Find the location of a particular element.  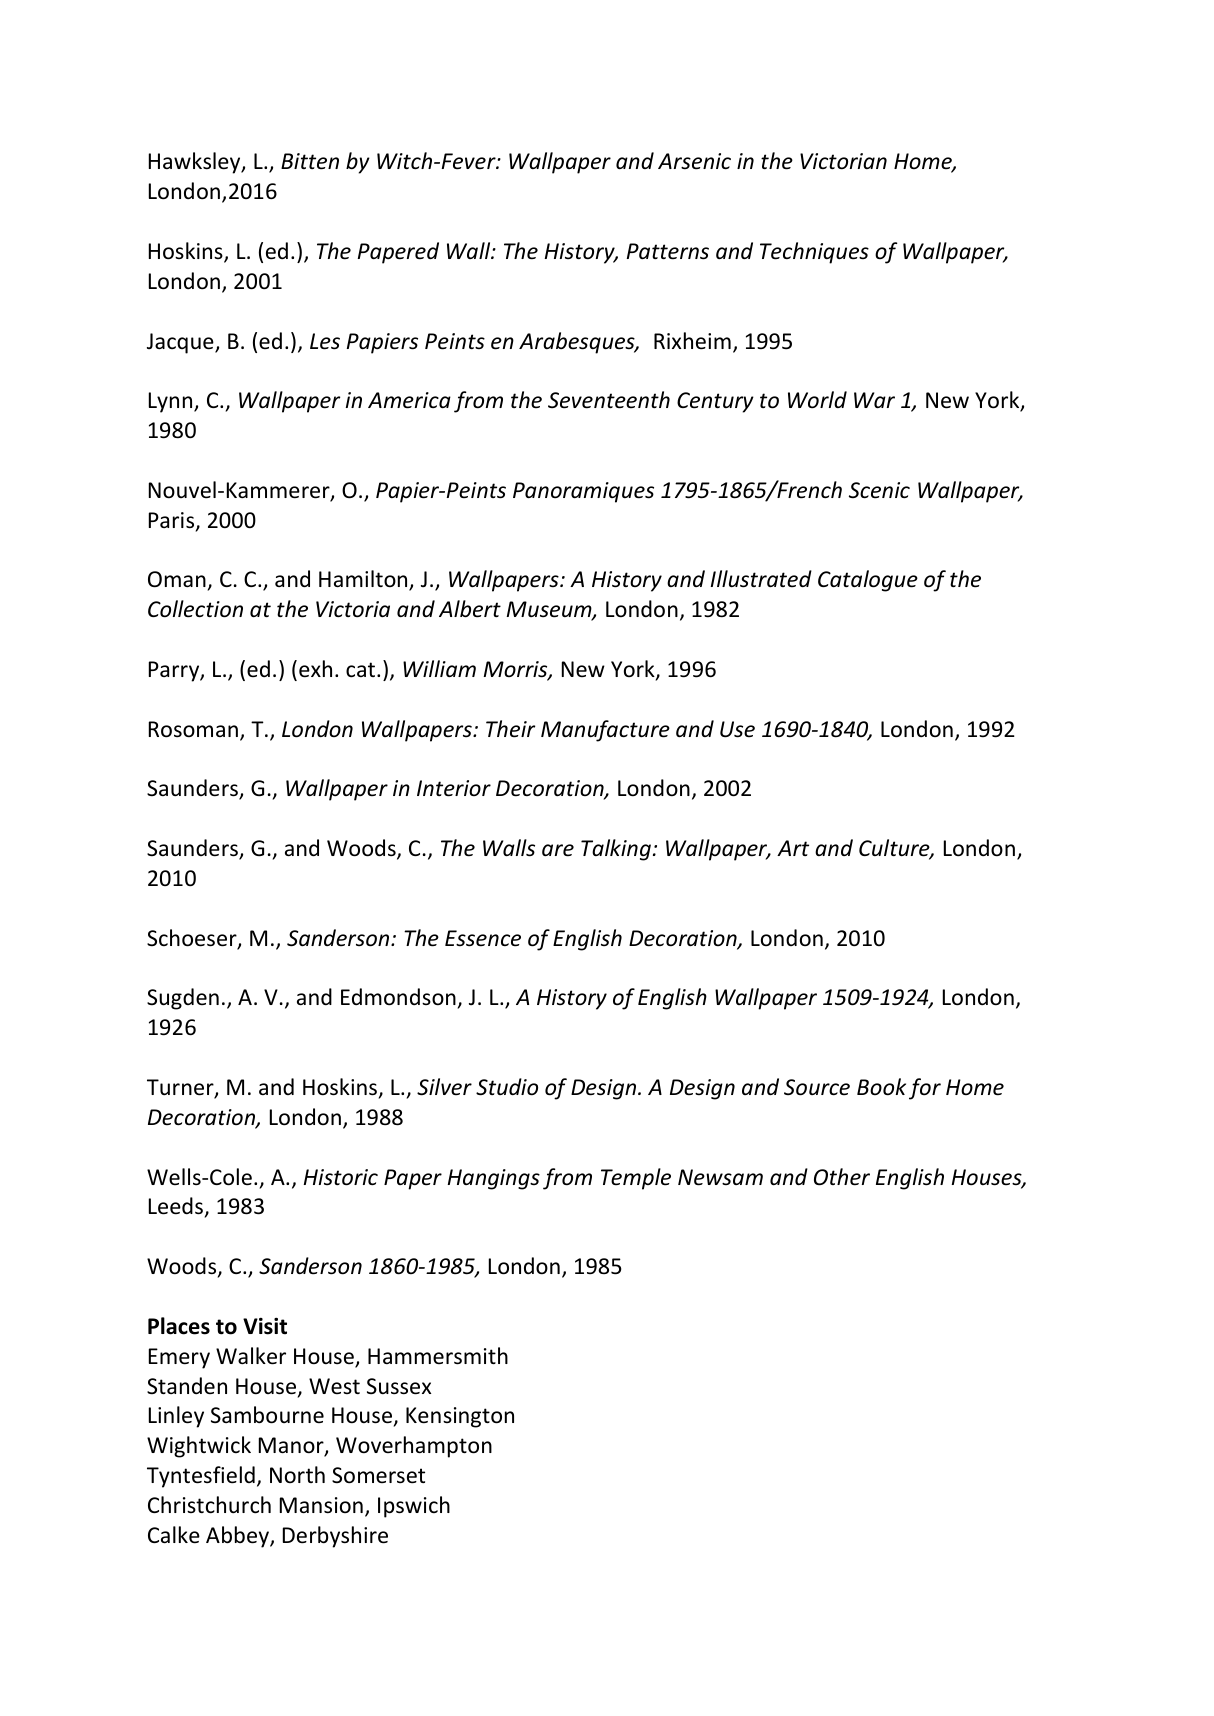

Hangings is located at coordinates (494, 1179).
